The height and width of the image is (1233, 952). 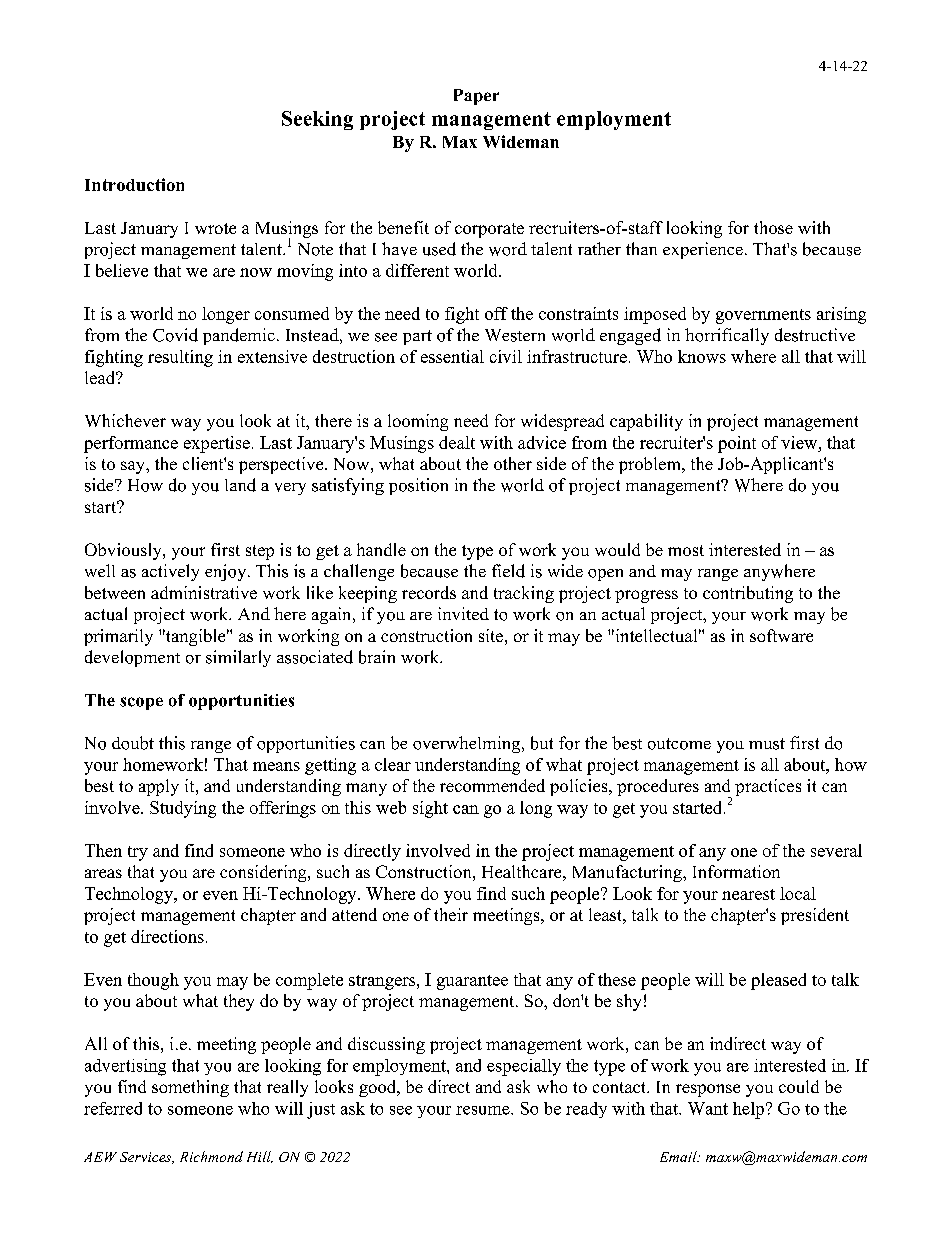 What do you see at coordinates (180, 358) in the image?
I see `resulting` at bounding box center [180, 358].
